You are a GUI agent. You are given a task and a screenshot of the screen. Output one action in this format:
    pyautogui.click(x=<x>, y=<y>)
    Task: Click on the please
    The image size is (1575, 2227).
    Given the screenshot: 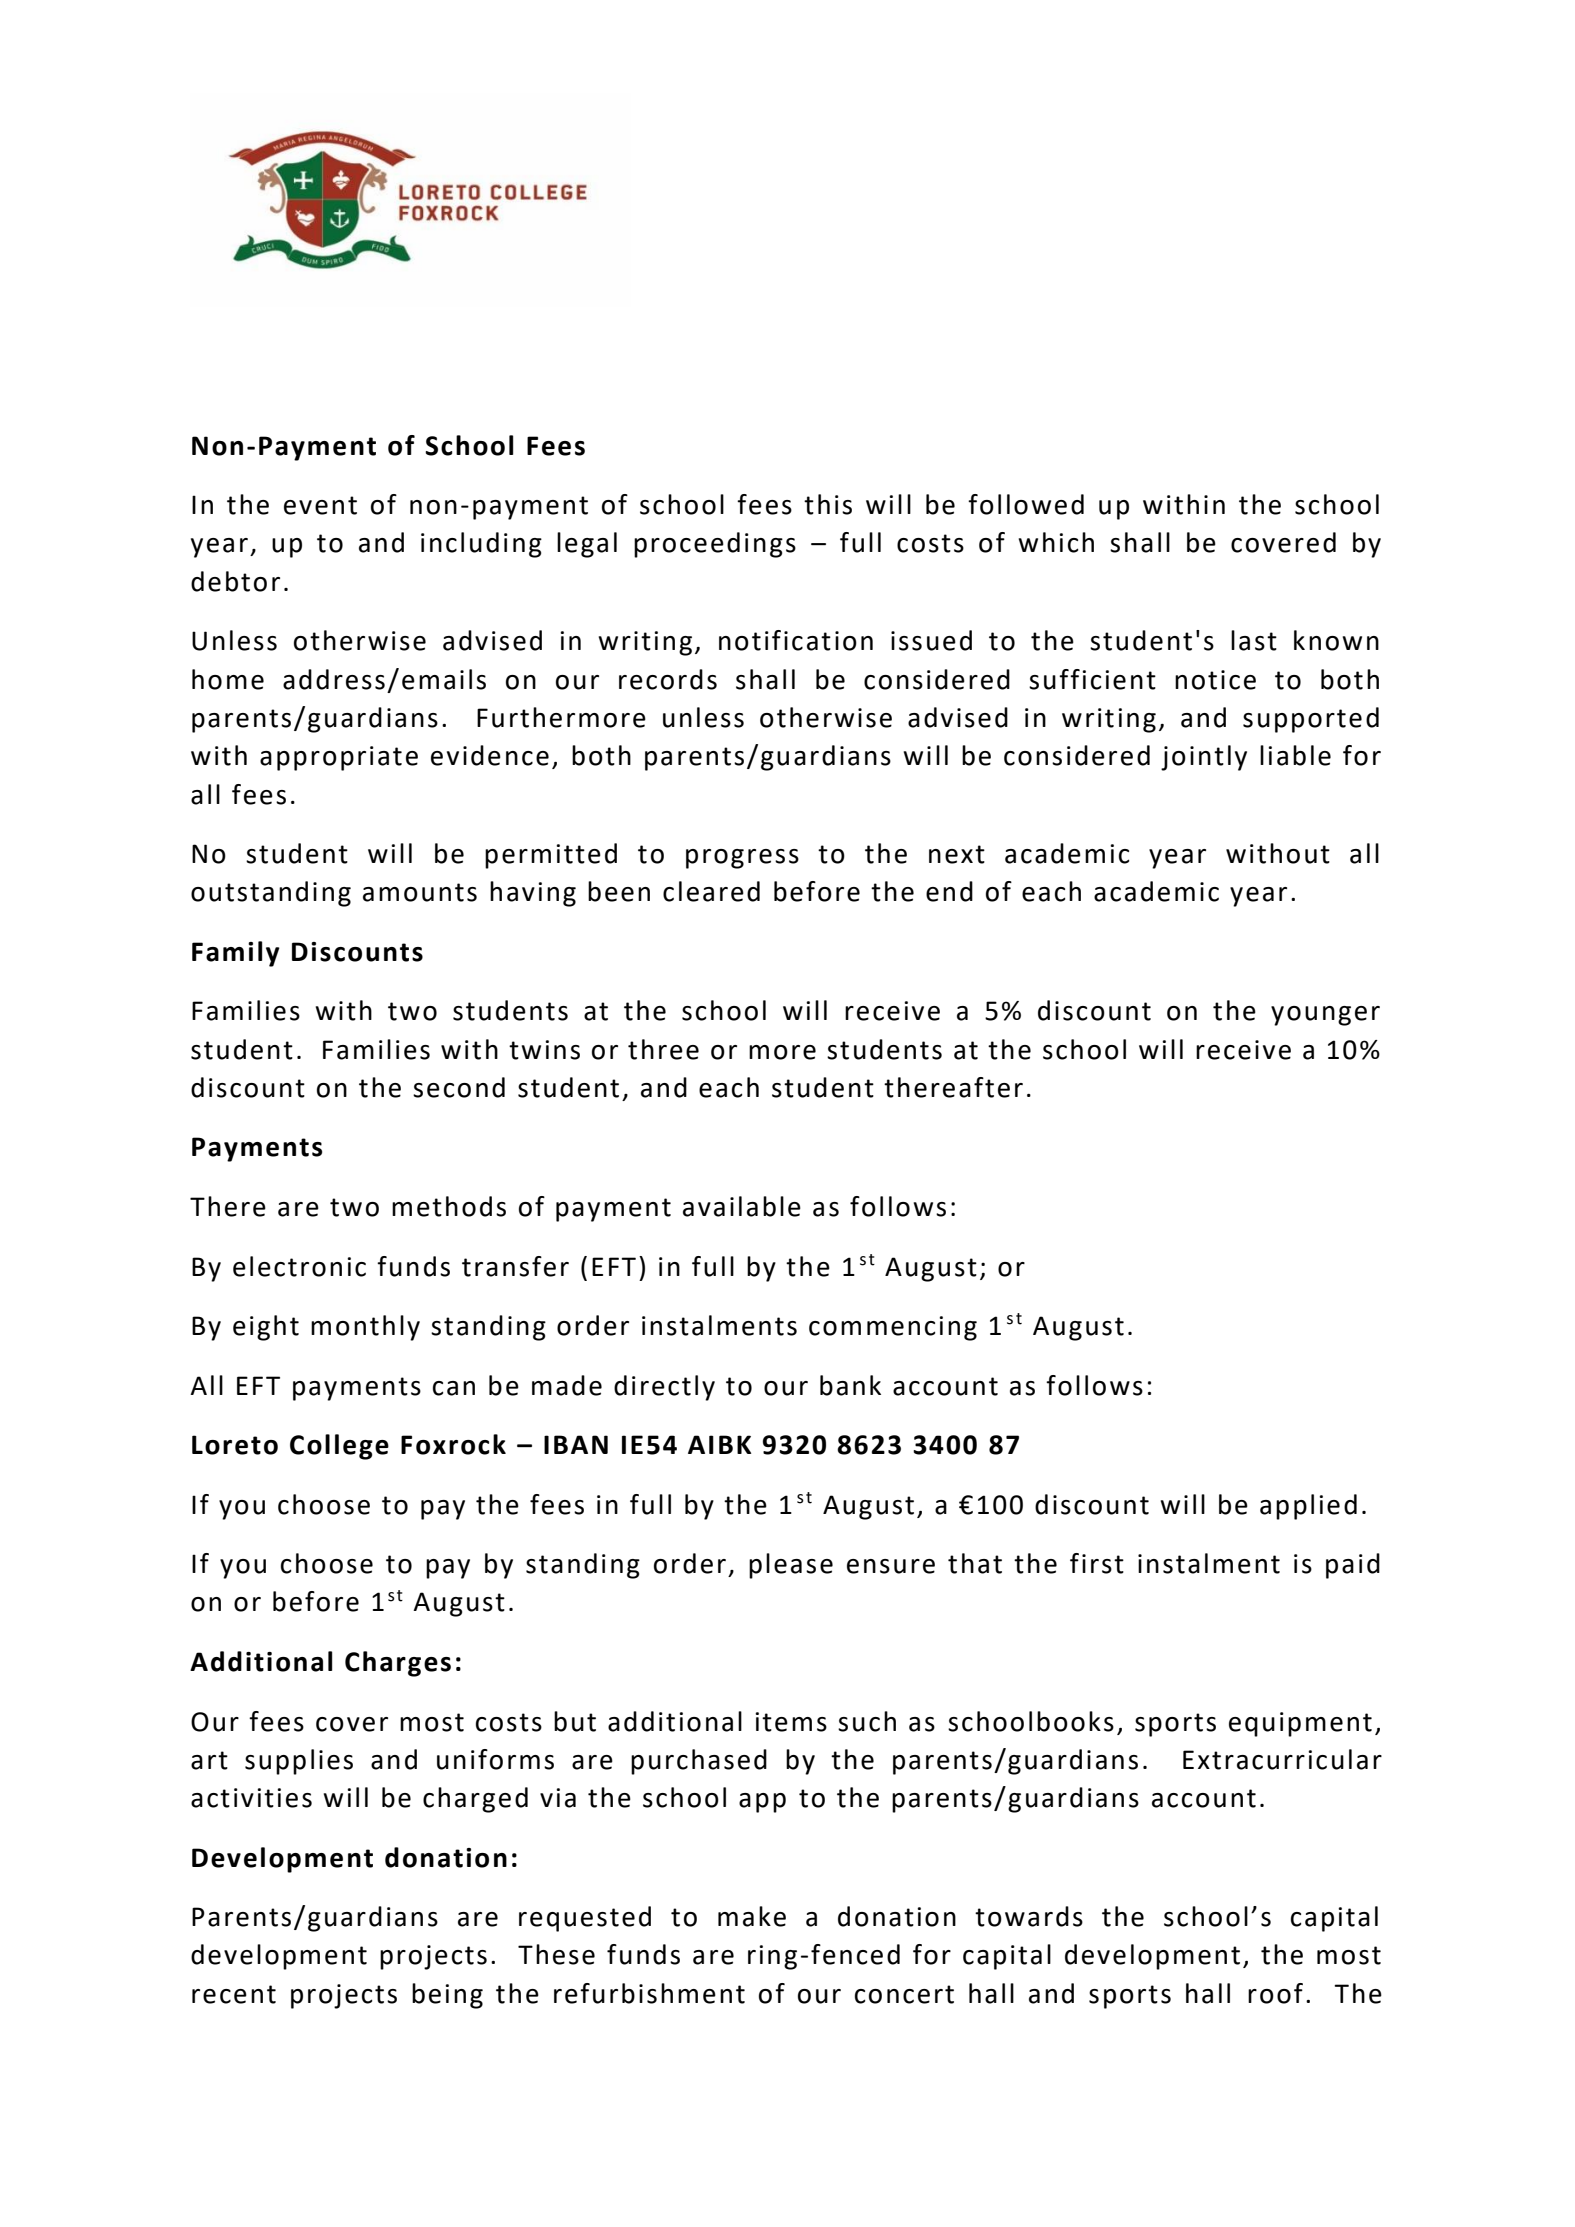 What is the action you would take?
    pyautogui.click(x=791, y=1566)
